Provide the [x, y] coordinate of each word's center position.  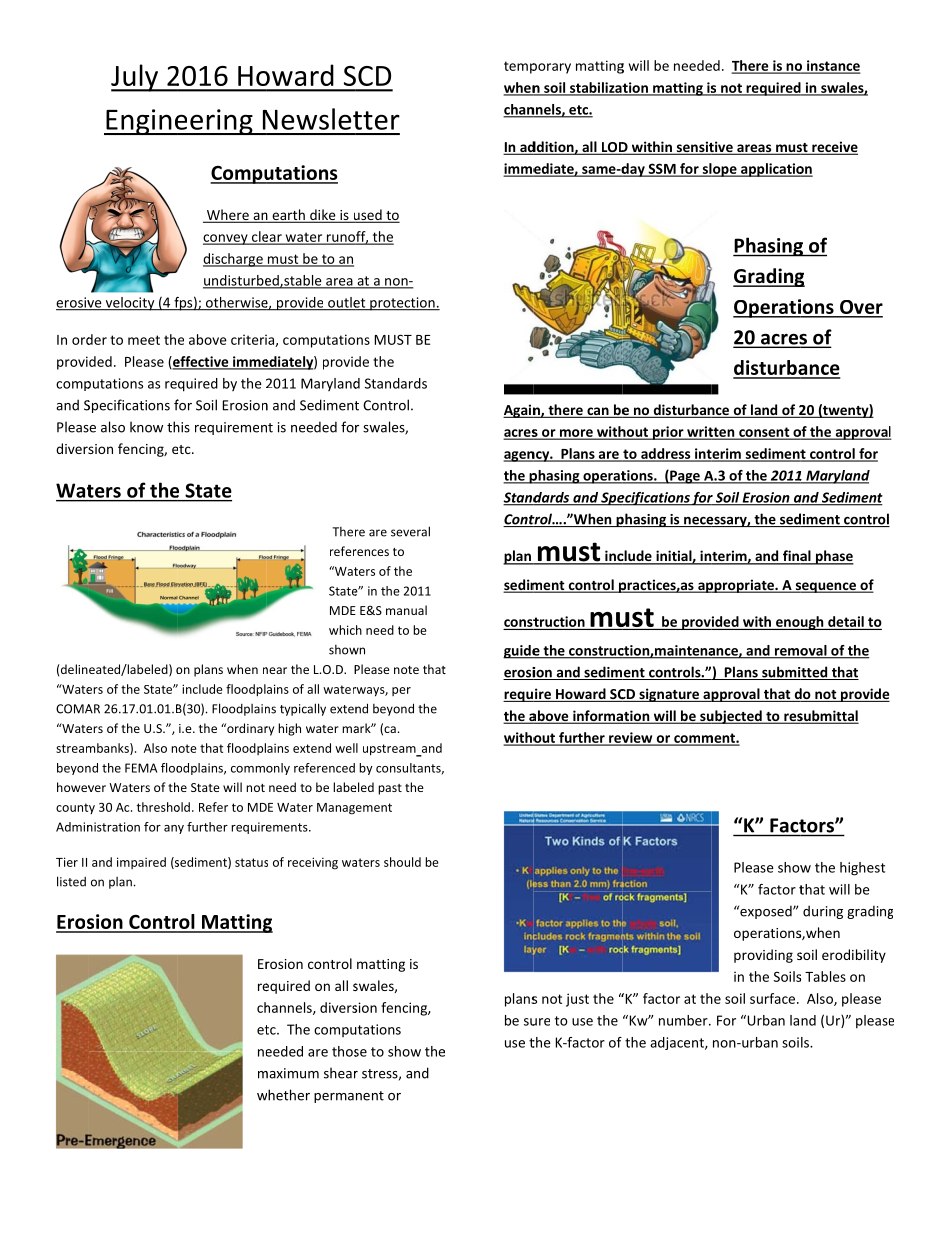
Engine [147, 122]
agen [519, 456]
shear [341, 1073]
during [823, 912]
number [684, 1020]
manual [406, 610]
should [402, 862]
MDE [343, 610]
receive [834, 148]
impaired [141, 863]
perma [334, 1098]
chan [519, 110]
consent [764, 433]
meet [144, 340]
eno [788, 623]
